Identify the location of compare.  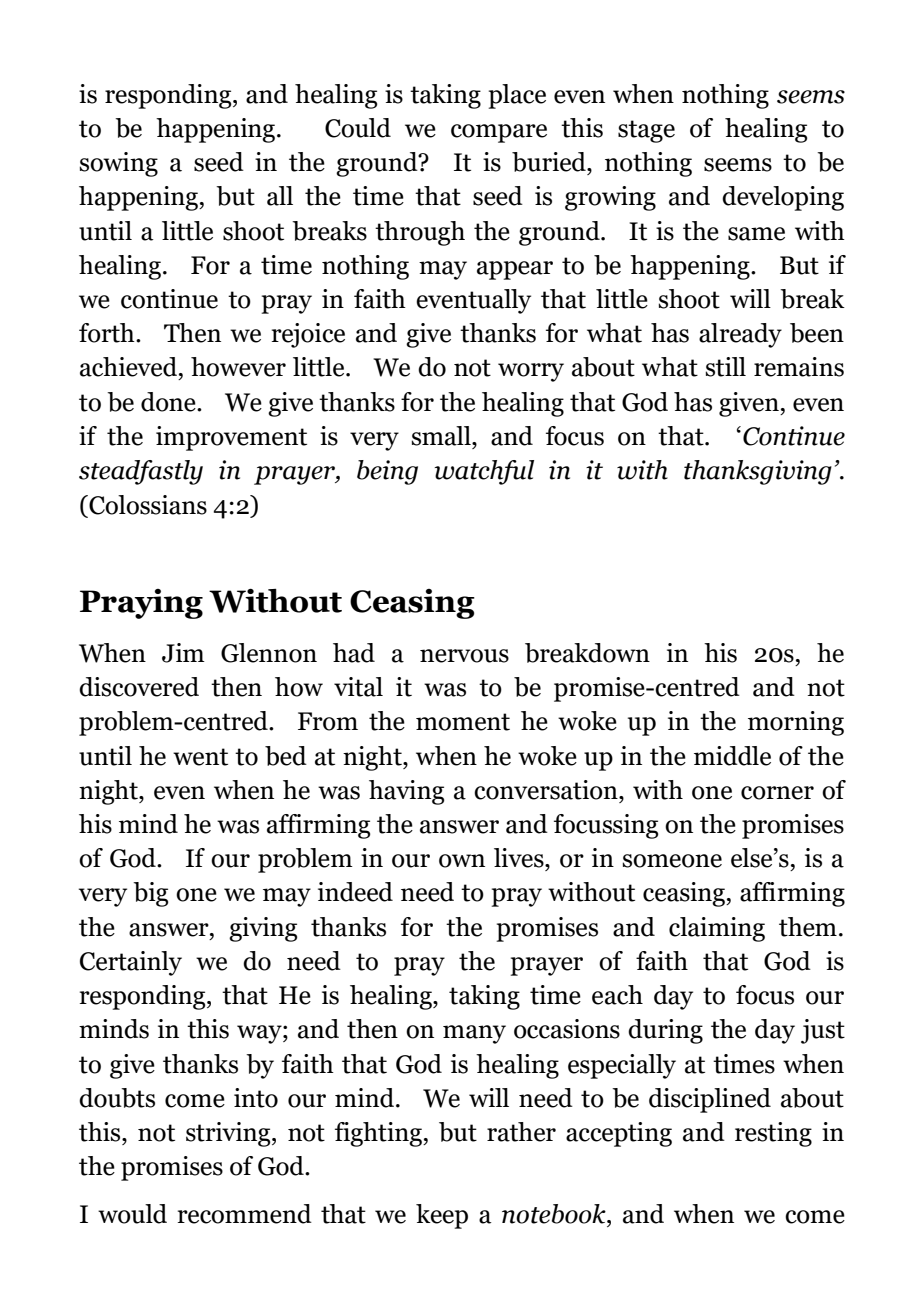
(499, 133).
